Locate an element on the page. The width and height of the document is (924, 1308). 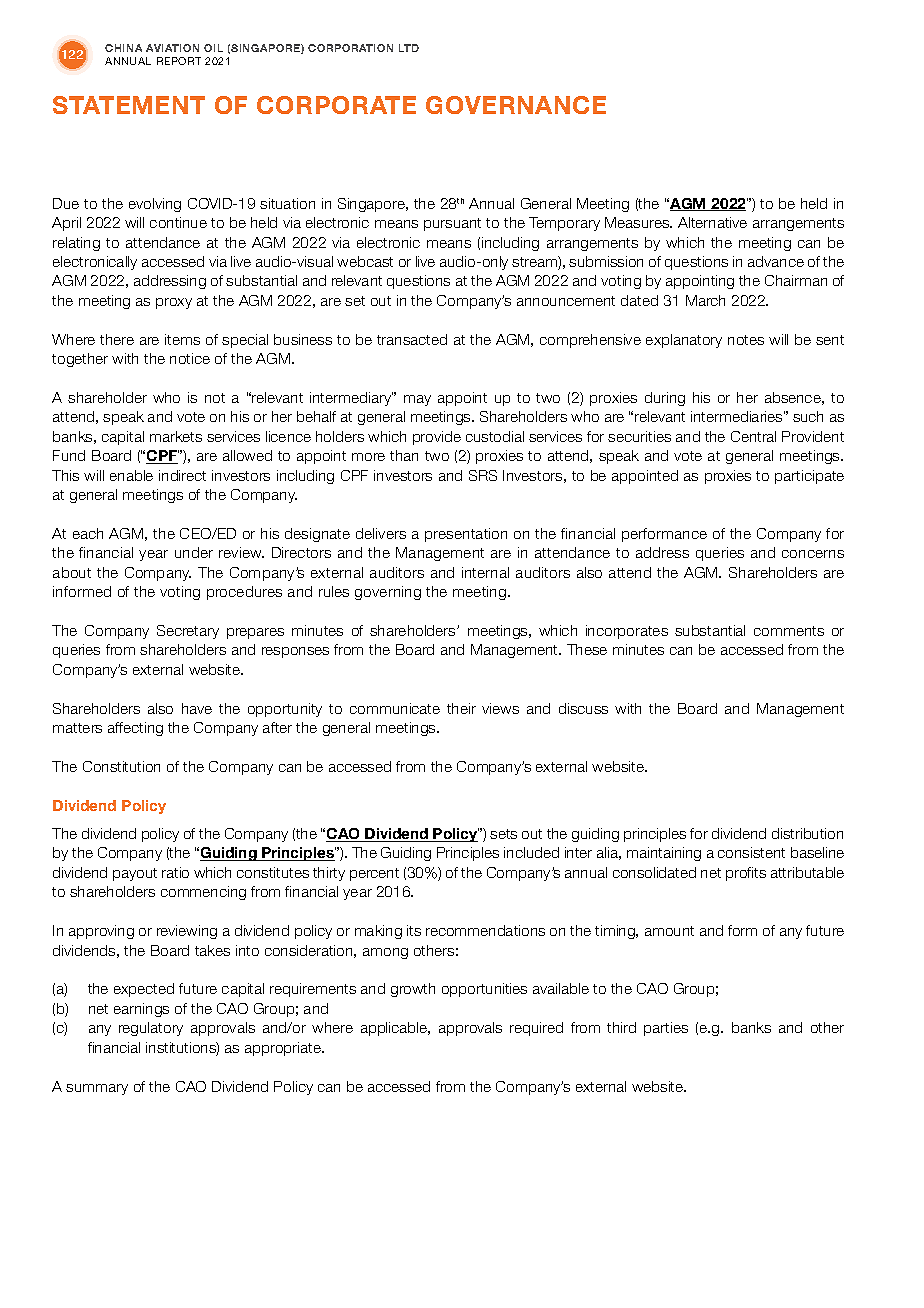
profits is located at coordinates (746, 874).
